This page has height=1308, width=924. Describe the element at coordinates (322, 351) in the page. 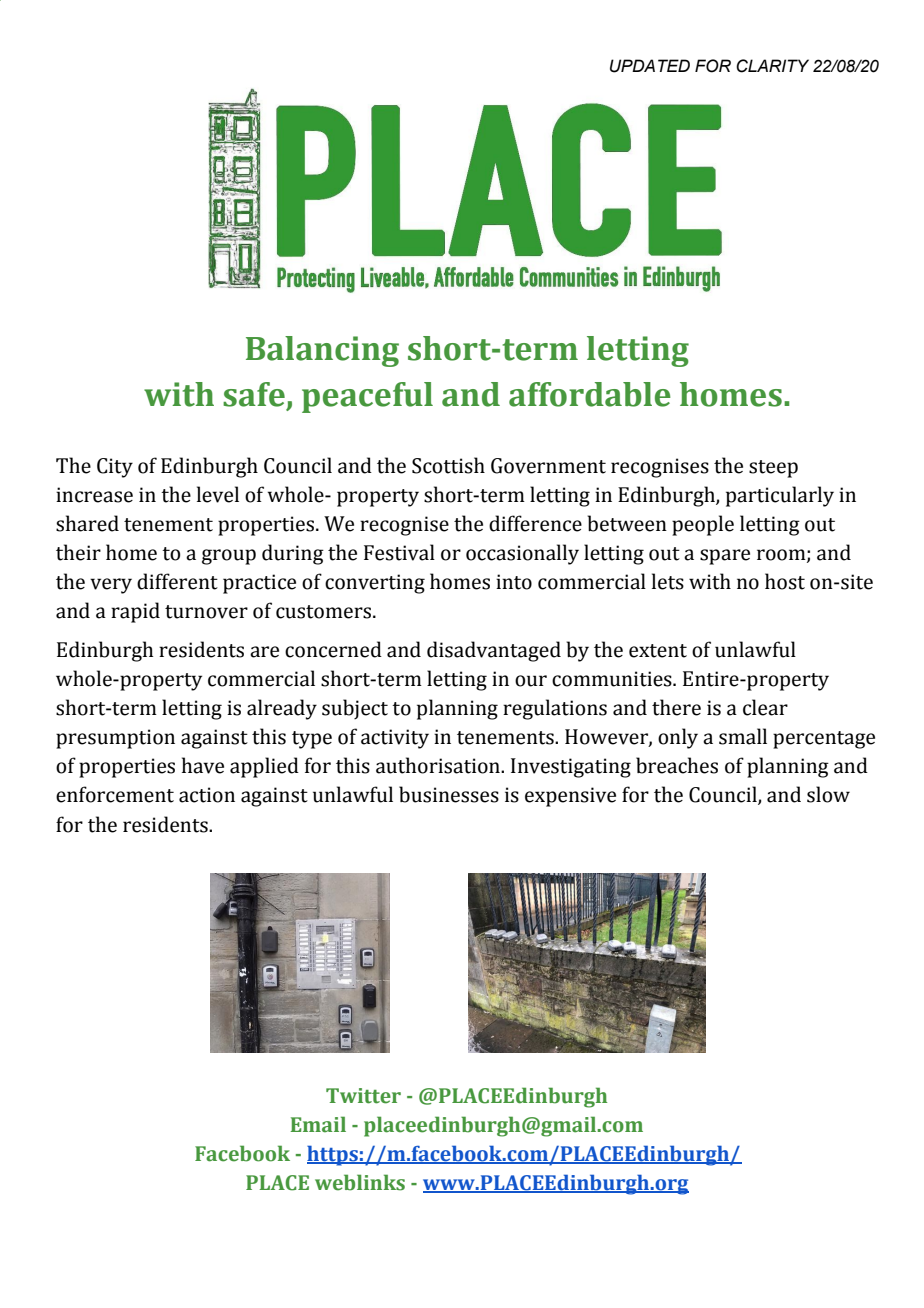

I see `Balancing` at that location.
